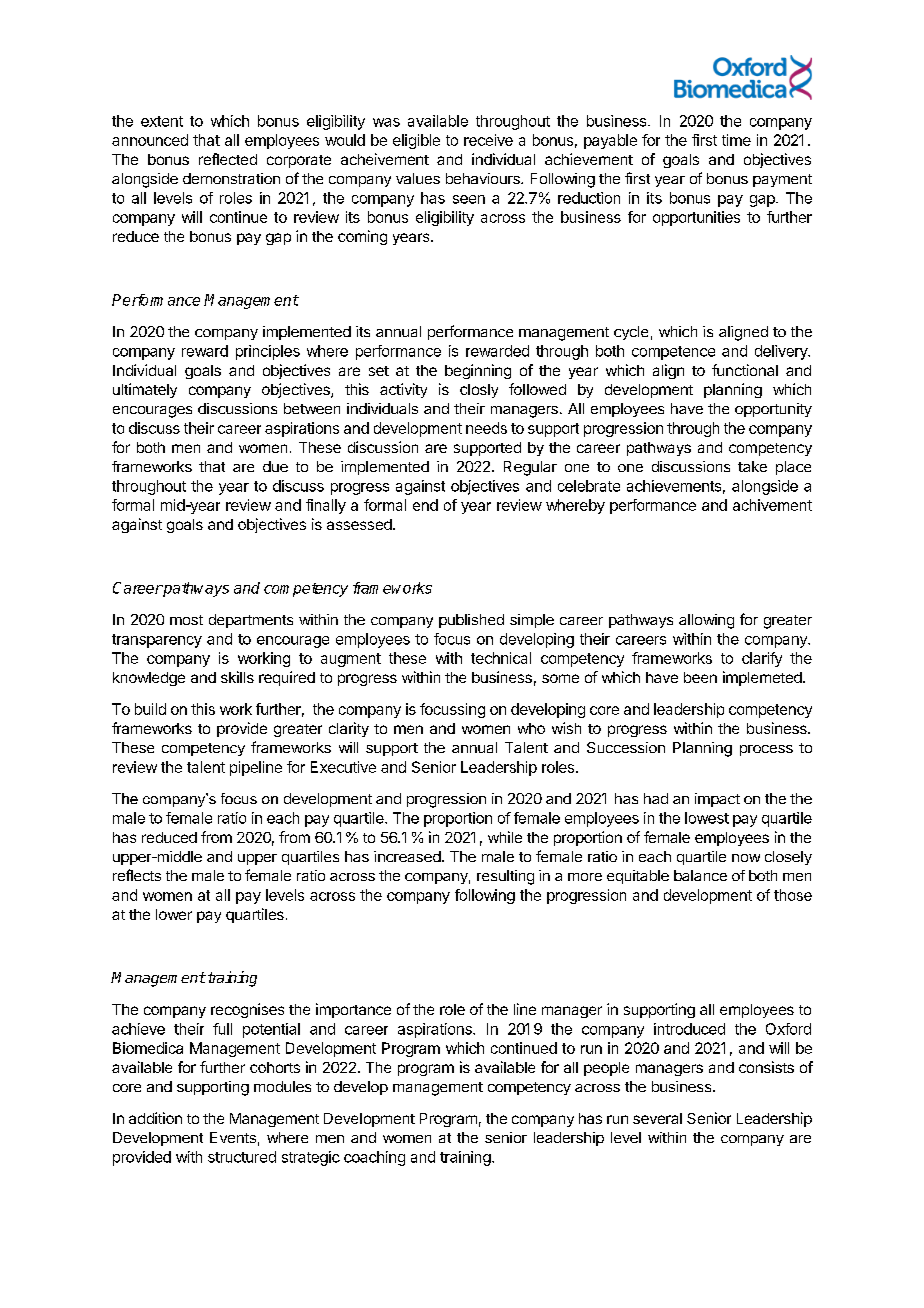 The width and height of the page is (924, 1308). Describe the element at coordinates (478, 371) in the page. I see `beginning` at that location.
